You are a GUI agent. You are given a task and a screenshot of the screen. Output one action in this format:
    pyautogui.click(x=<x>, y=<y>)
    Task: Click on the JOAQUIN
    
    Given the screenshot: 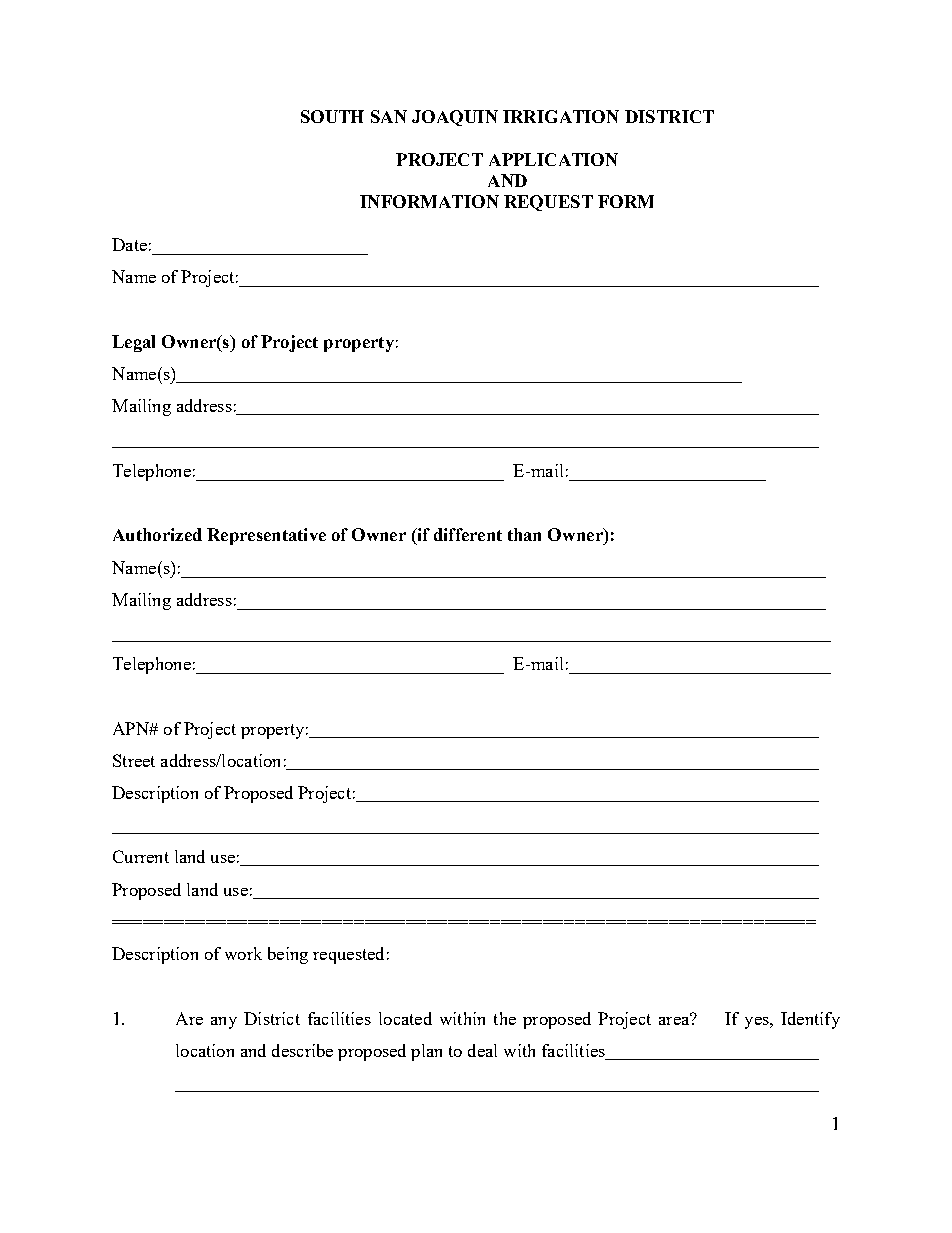 What is the action you would take?
    pyautogui.click(x=455, y=118)
